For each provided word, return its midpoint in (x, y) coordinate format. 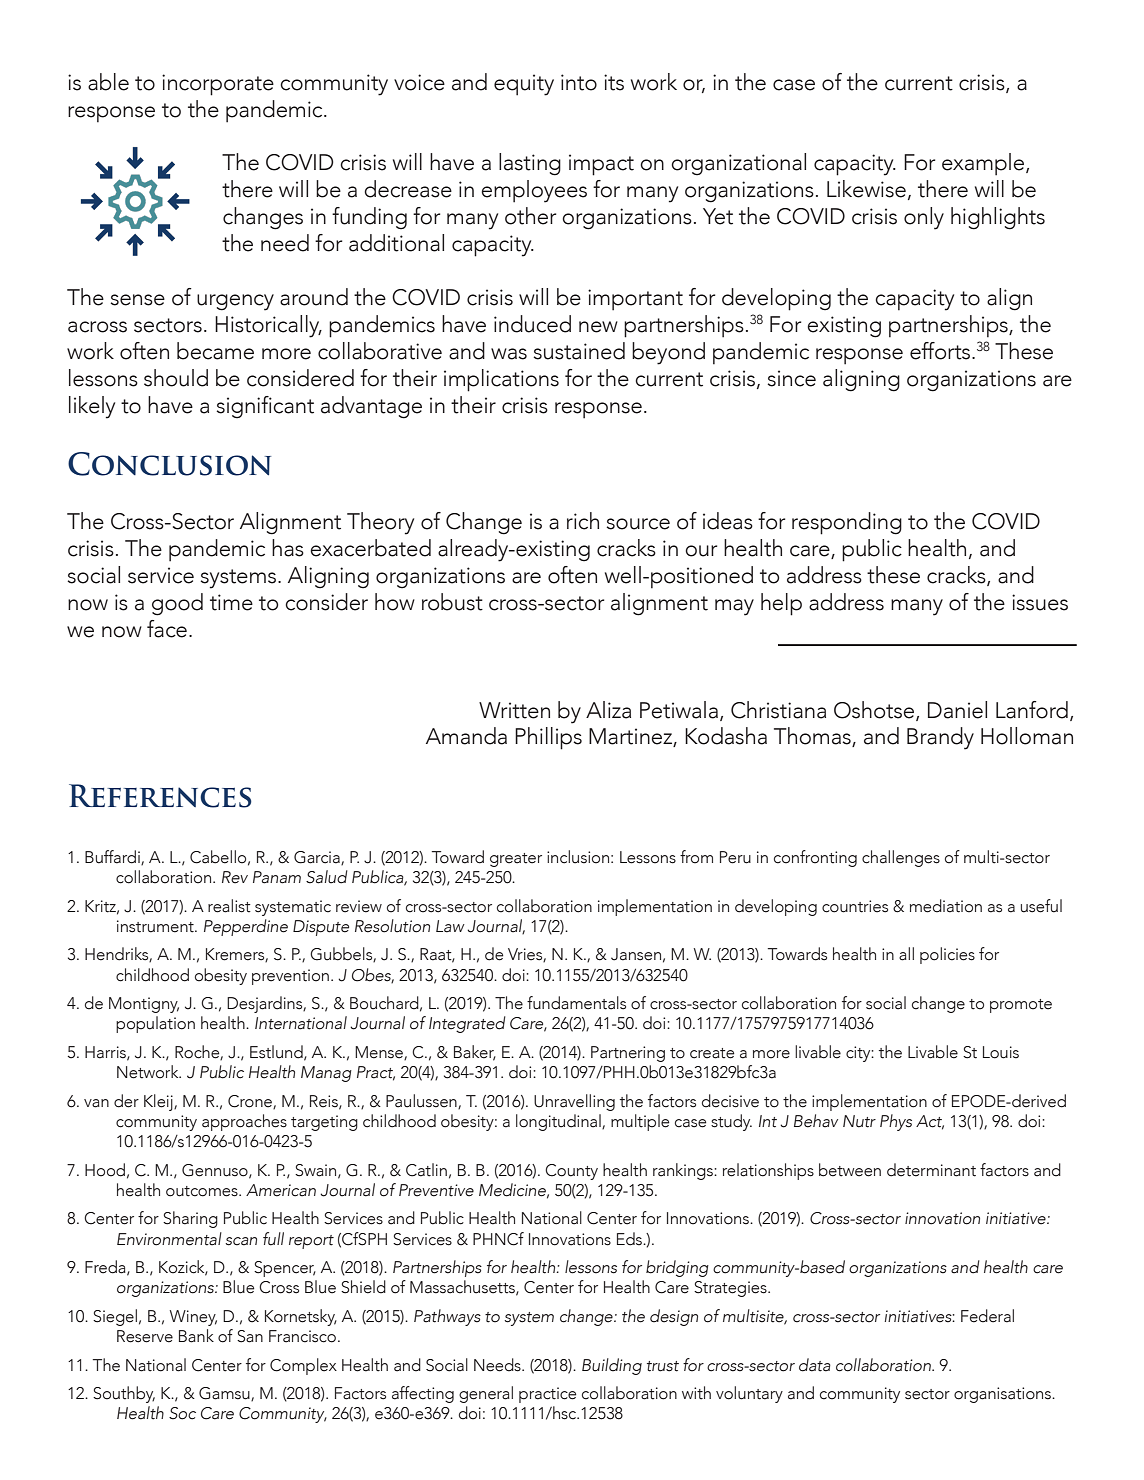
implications (501, 380)
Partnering (628, 1054)
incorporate (218, 85)
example (984, 164)
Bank (196, 1336)
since (792, 378)
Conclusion (169, 464)
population (155, 1024)
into (579, 82)
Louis (1001, 1052)
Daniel (957, 710)
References (160, 796)
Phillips (548, 738)
